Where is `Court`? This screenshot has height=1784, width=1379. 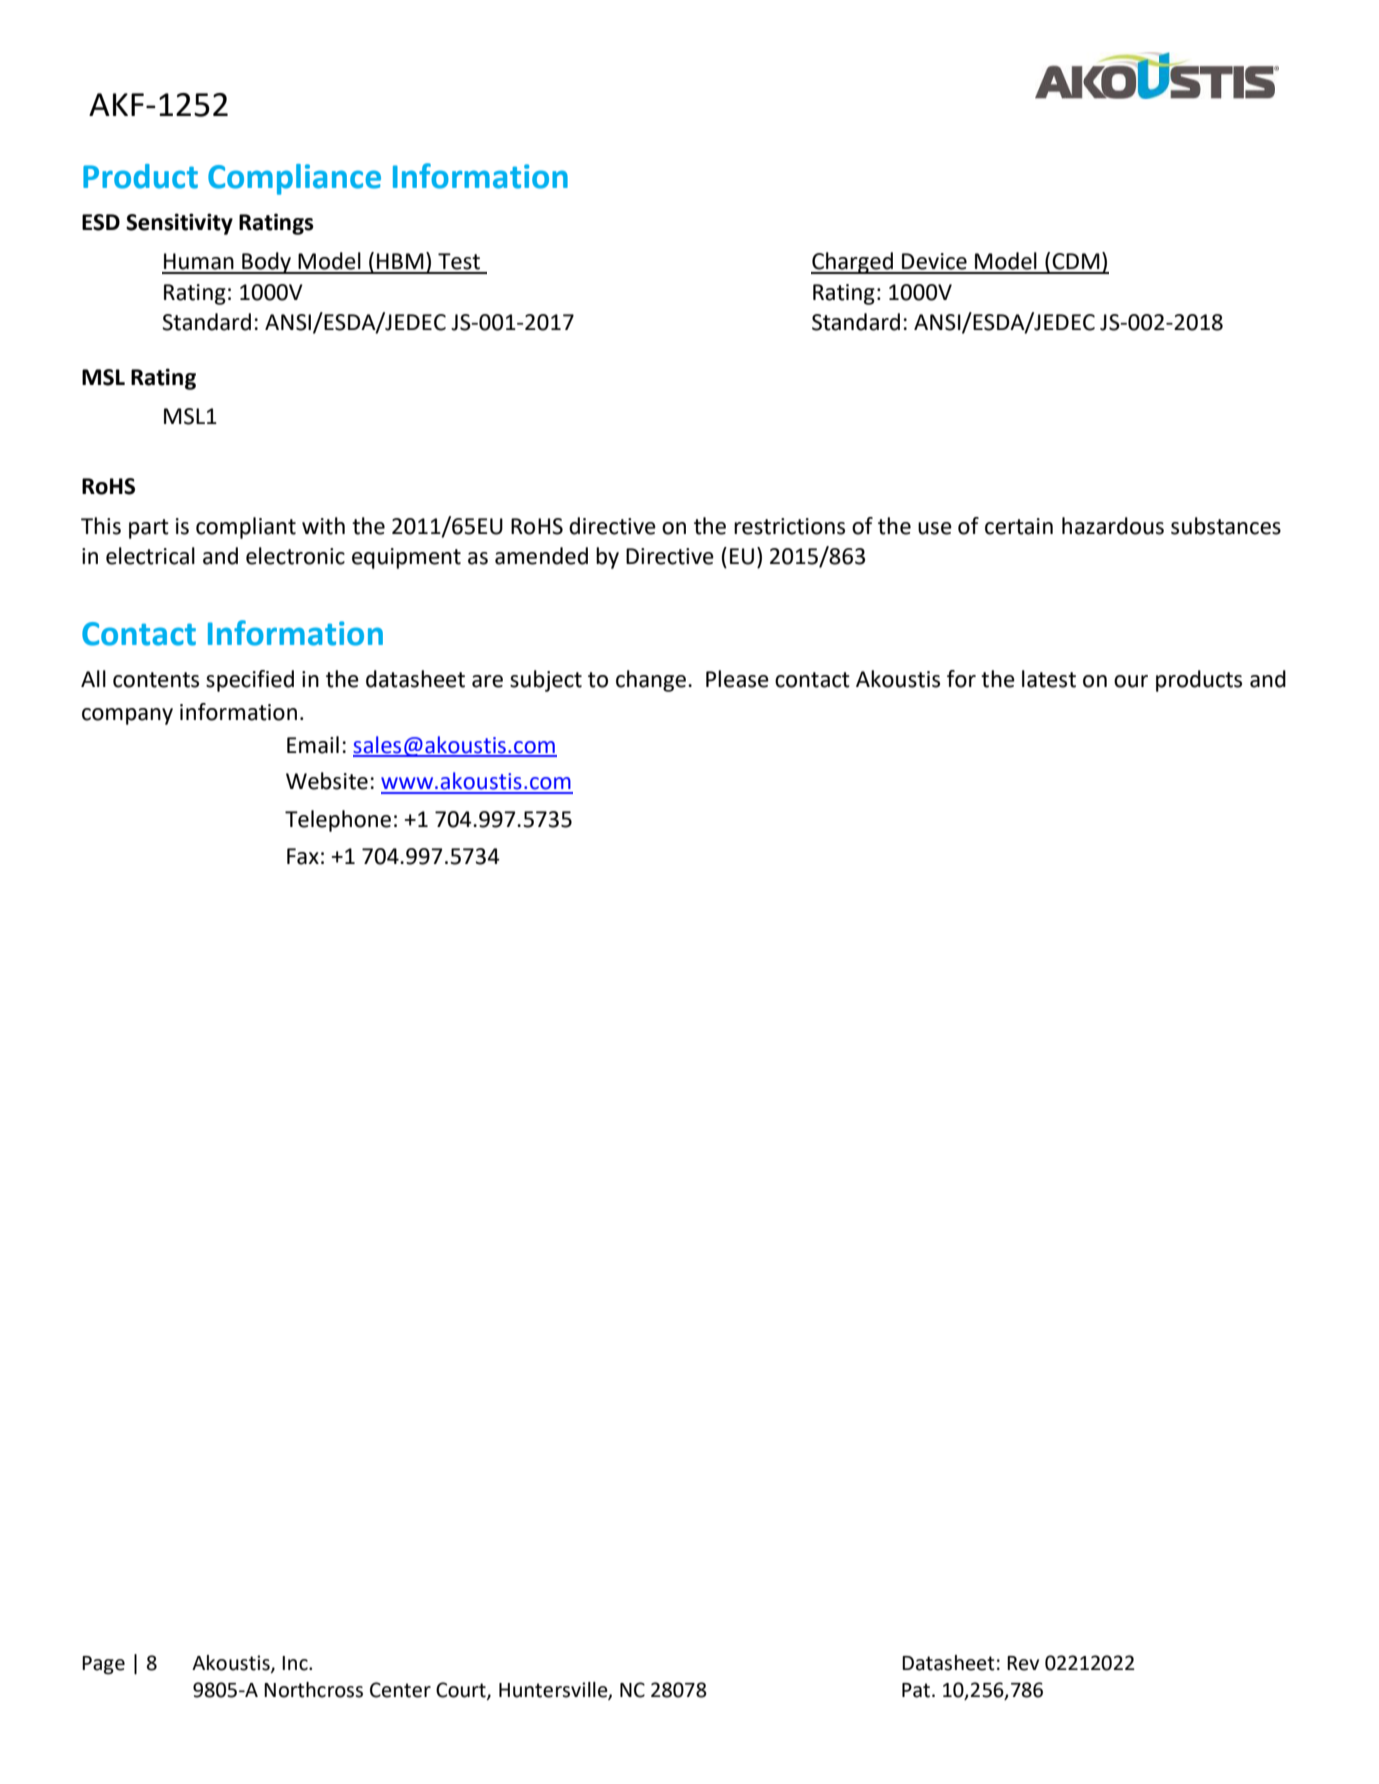 Court is located at coordinates (462, 1691).
